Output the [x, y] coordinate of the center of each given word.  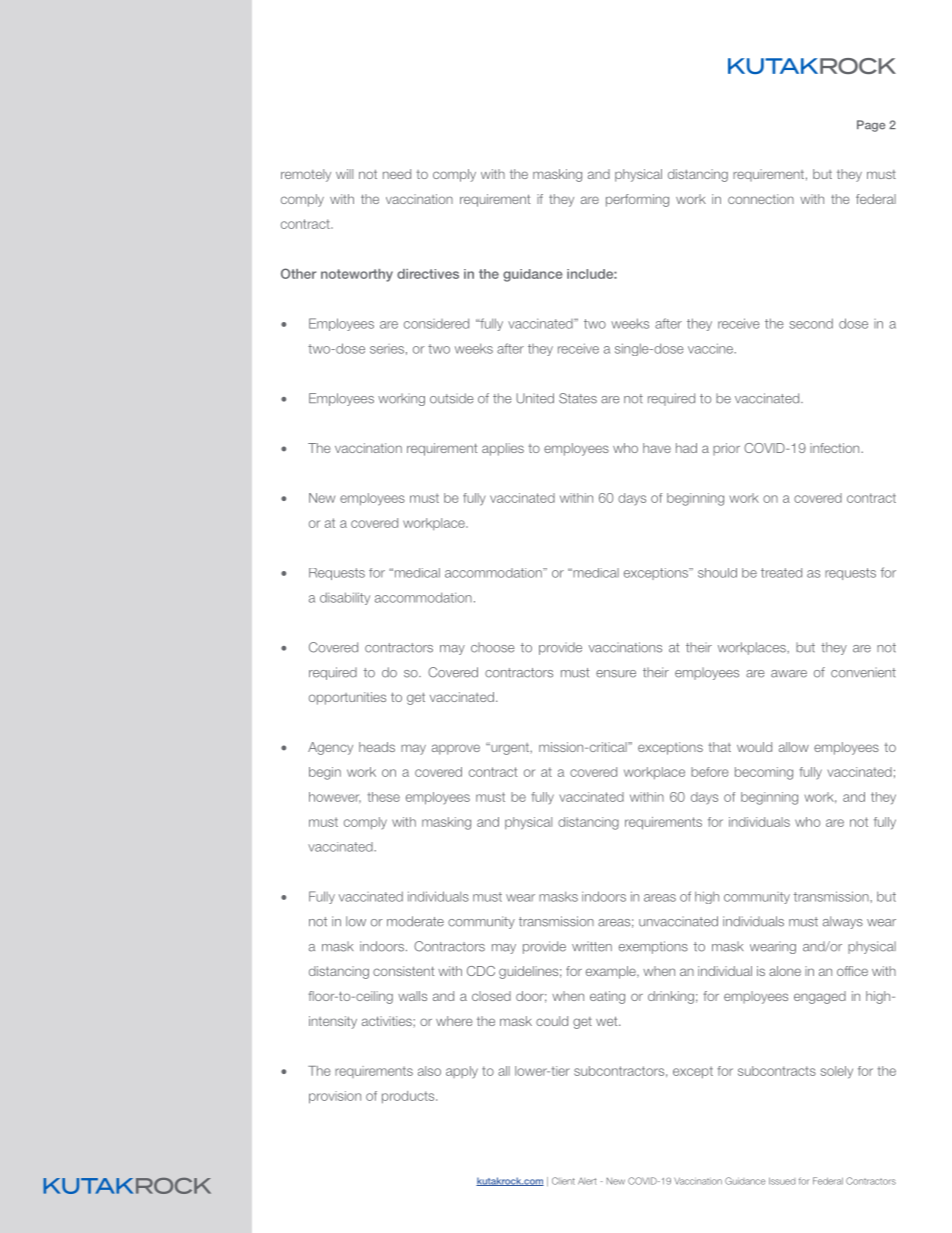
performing [637, 200]
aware [789, 674]
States [578, 398]
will [344, 174]
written [592, 946]
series [387, 349]
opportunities [347, 698]
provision [335, 1097]
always [843, 922]
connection [761, 199]
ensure [616, 674]
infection [836, 448]
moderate [415, 921]
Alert [587, 1181]
